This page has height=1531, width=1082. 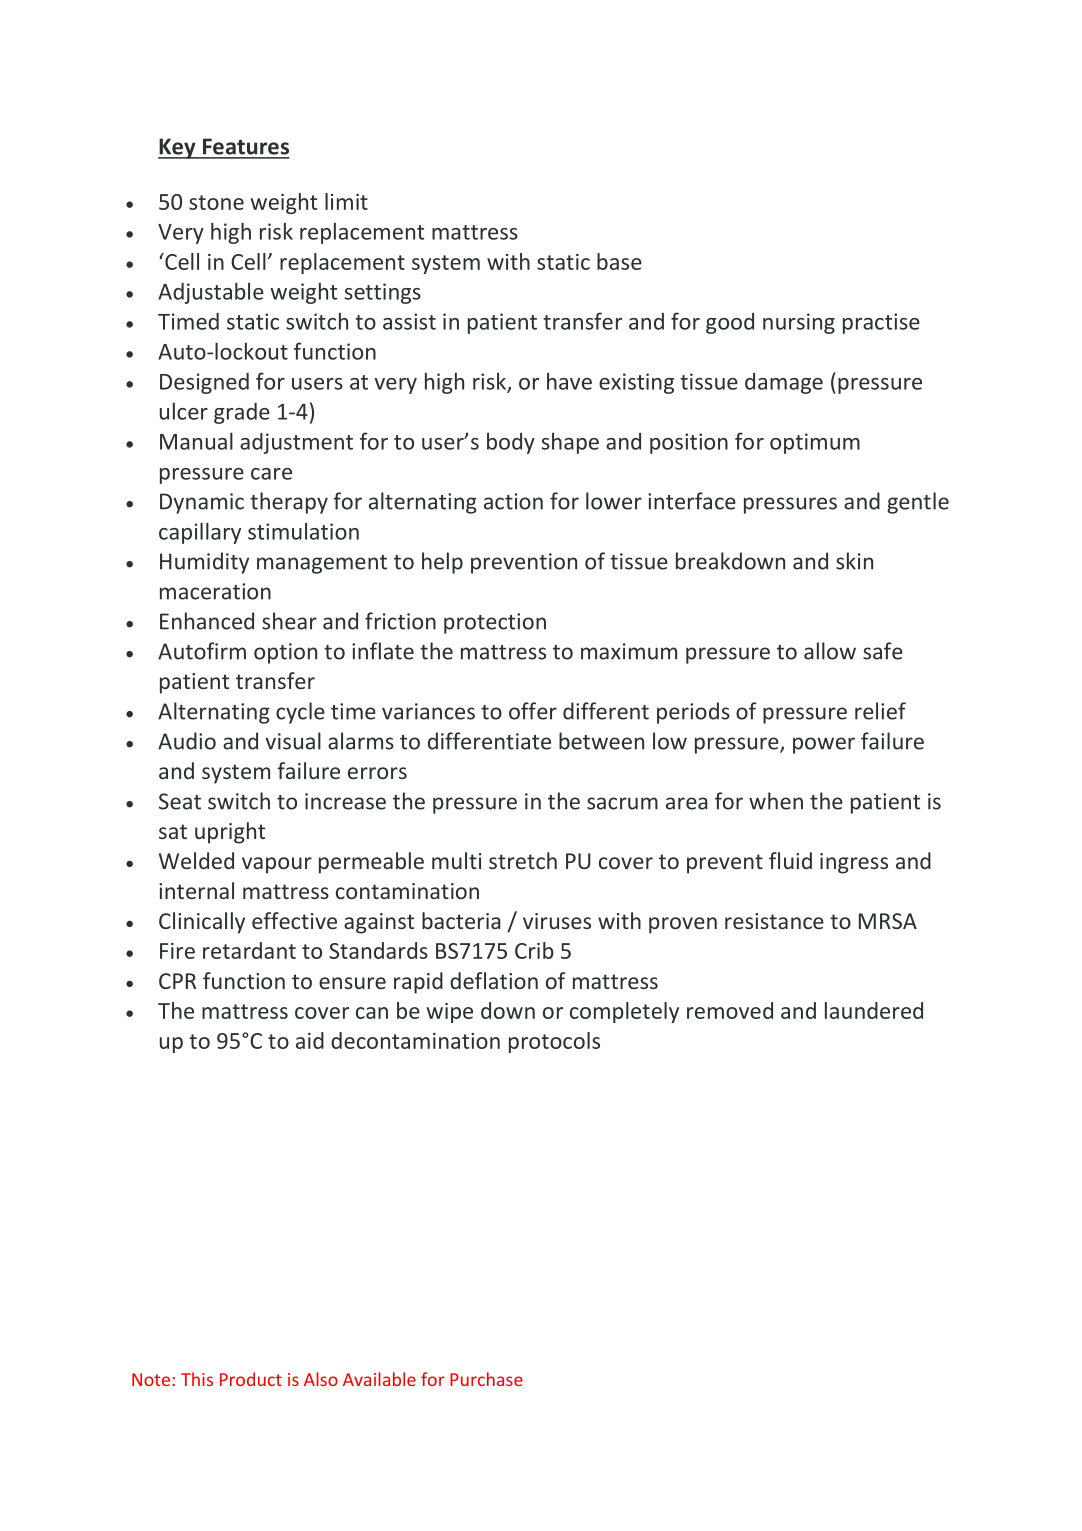 What do you see at coordinates (495, 623) in the page?
I see `protection` at bounding box center [495, 623].
